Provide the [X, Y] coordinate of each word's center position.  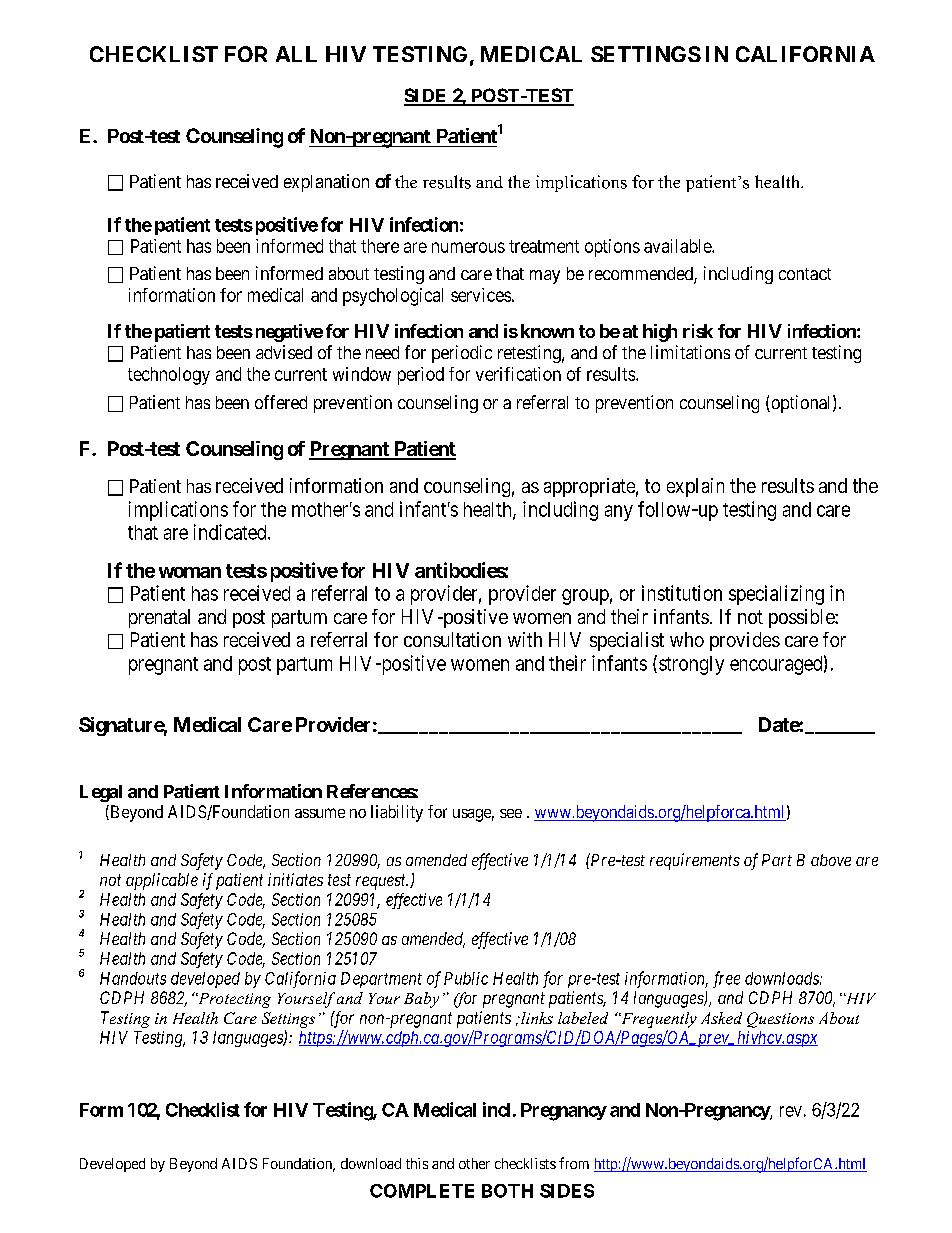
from [574, 1163]
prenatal [159, 618]
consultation [452, 639]
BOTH [507, 1191]
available [678, 246]
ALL [296, 54]
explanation [326, 183]
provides [745, 641]
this [417, 1163]
